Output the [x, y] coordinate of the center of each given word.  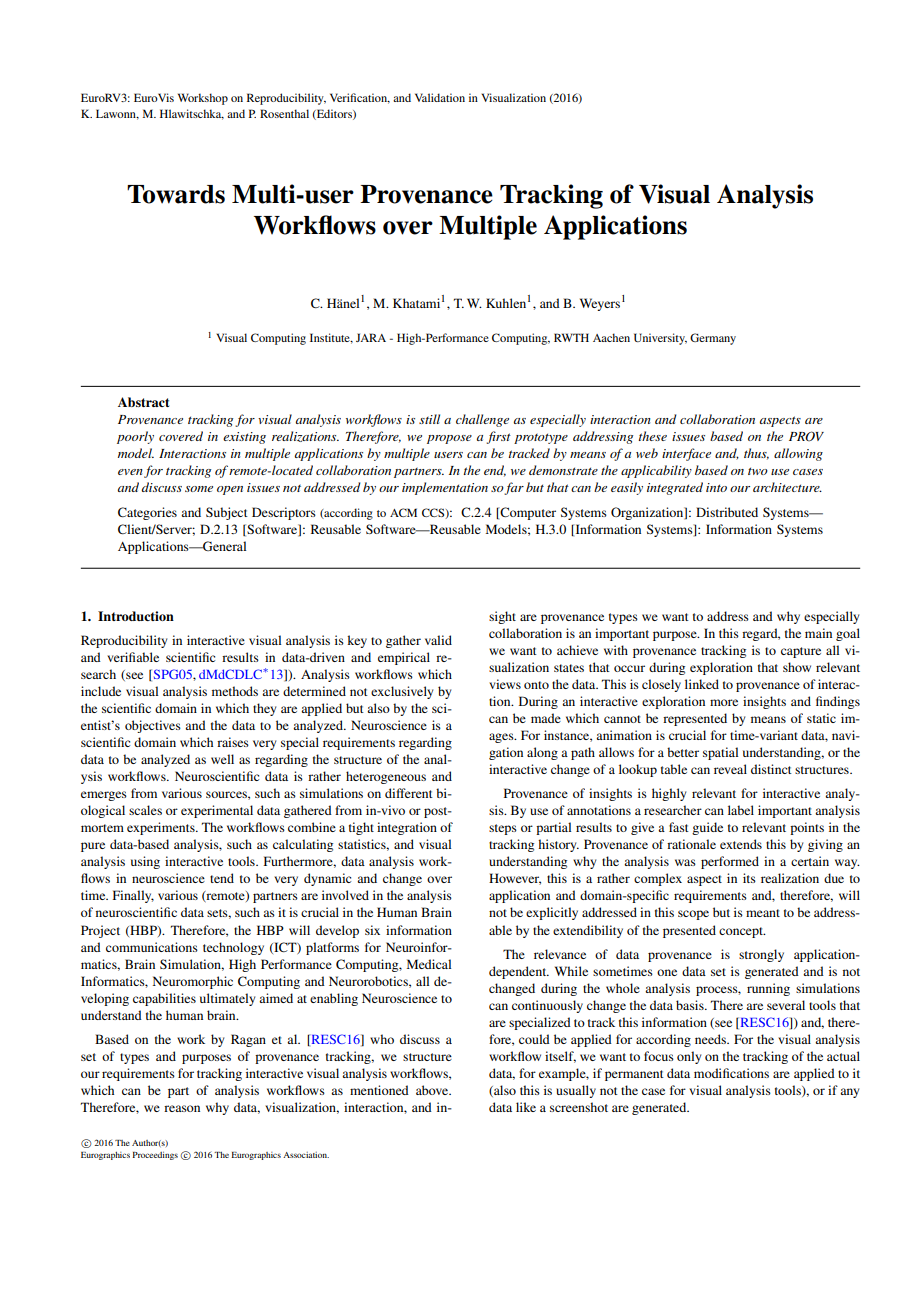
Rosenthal [284, 113]
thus [756, 454]
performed [730, 862]
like [526, 1107]
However [515, 879]
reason [182, 1108]
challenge [482, 420]
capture [801, 652]
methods [235, 691]
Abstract [143, 402]
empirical [404, 658]
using [145, 862]
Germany [713, 339]
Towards [176, 194]
